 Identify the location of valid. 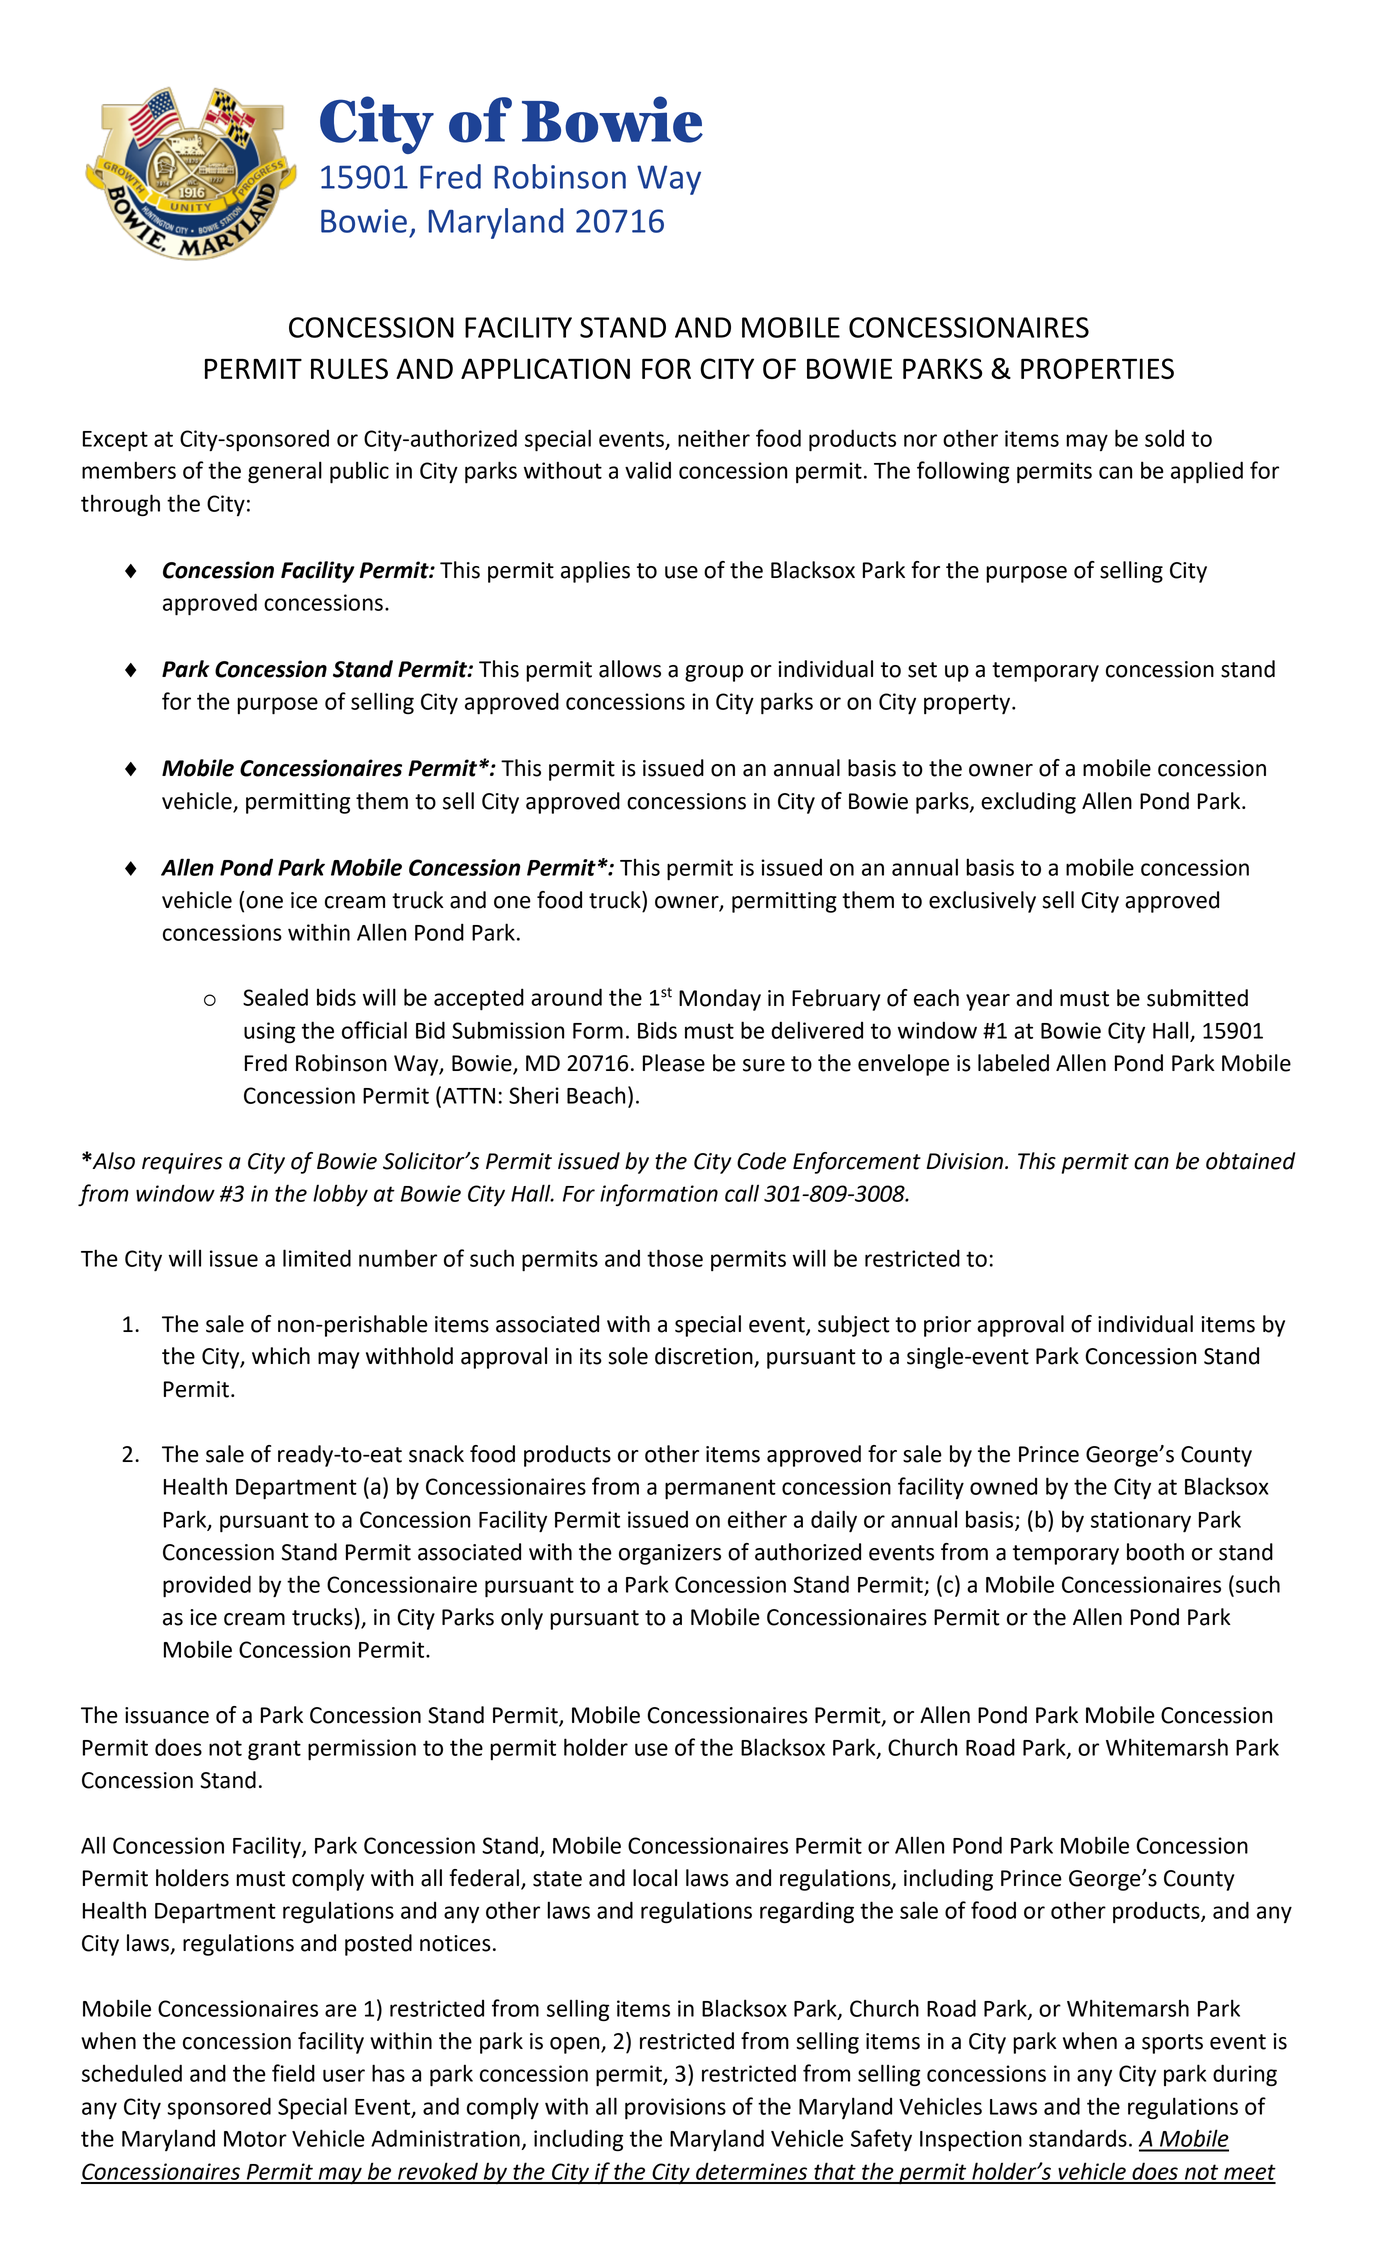
(648, 470).
